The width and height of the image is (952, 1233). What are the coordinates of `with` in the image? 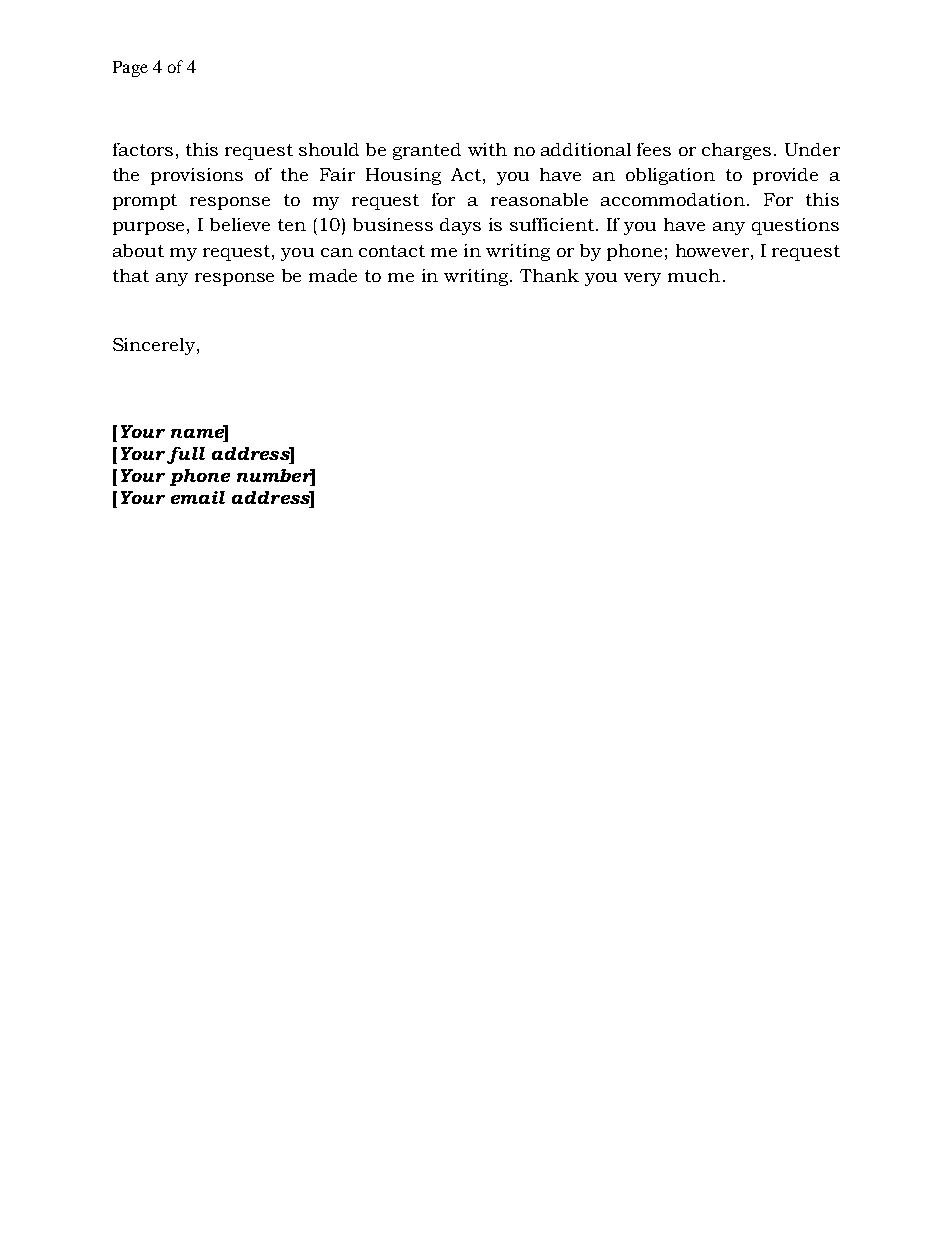 It's located at (487, 149).
